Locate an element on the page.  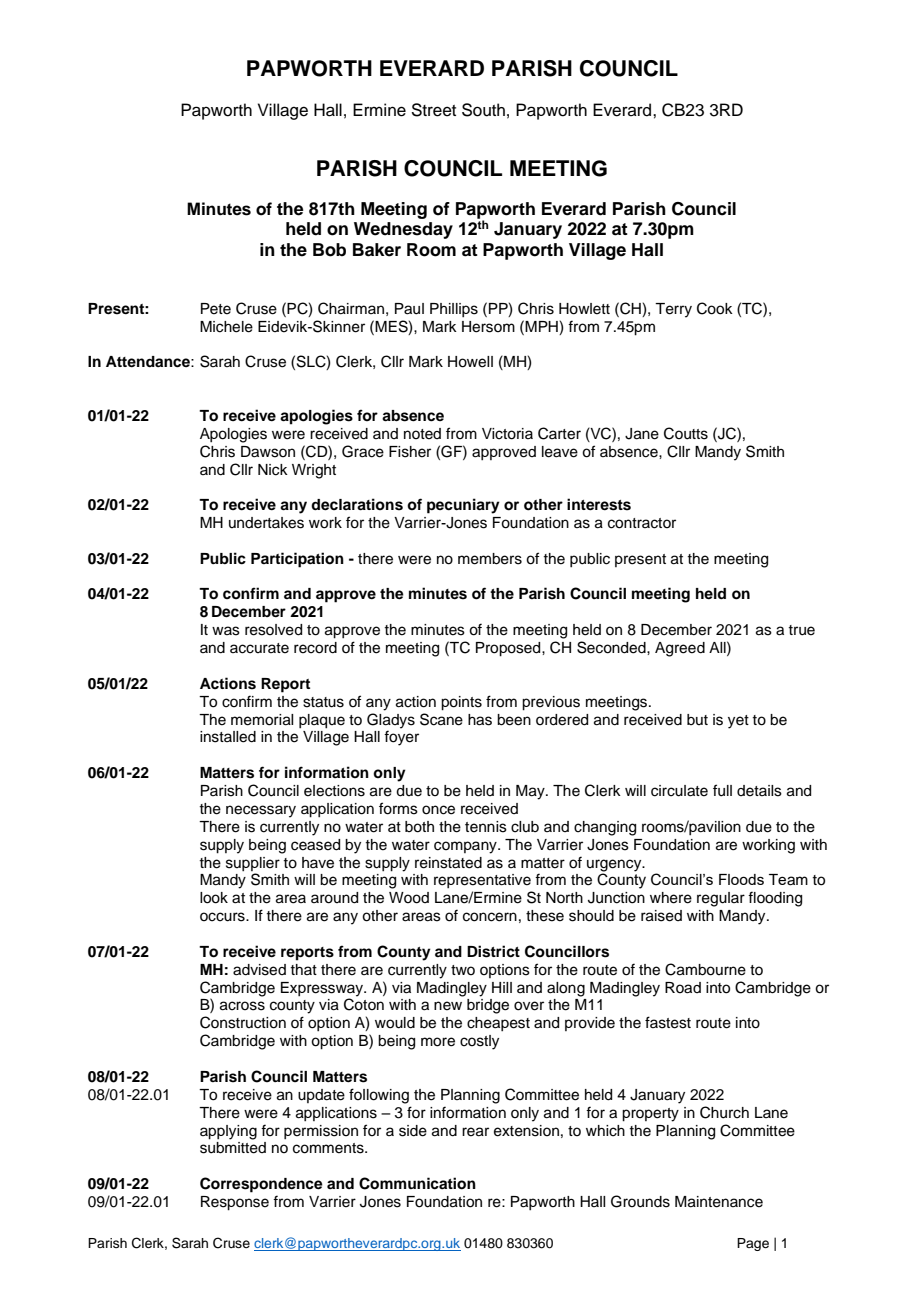
Street is located at coordinates (433, 110).
